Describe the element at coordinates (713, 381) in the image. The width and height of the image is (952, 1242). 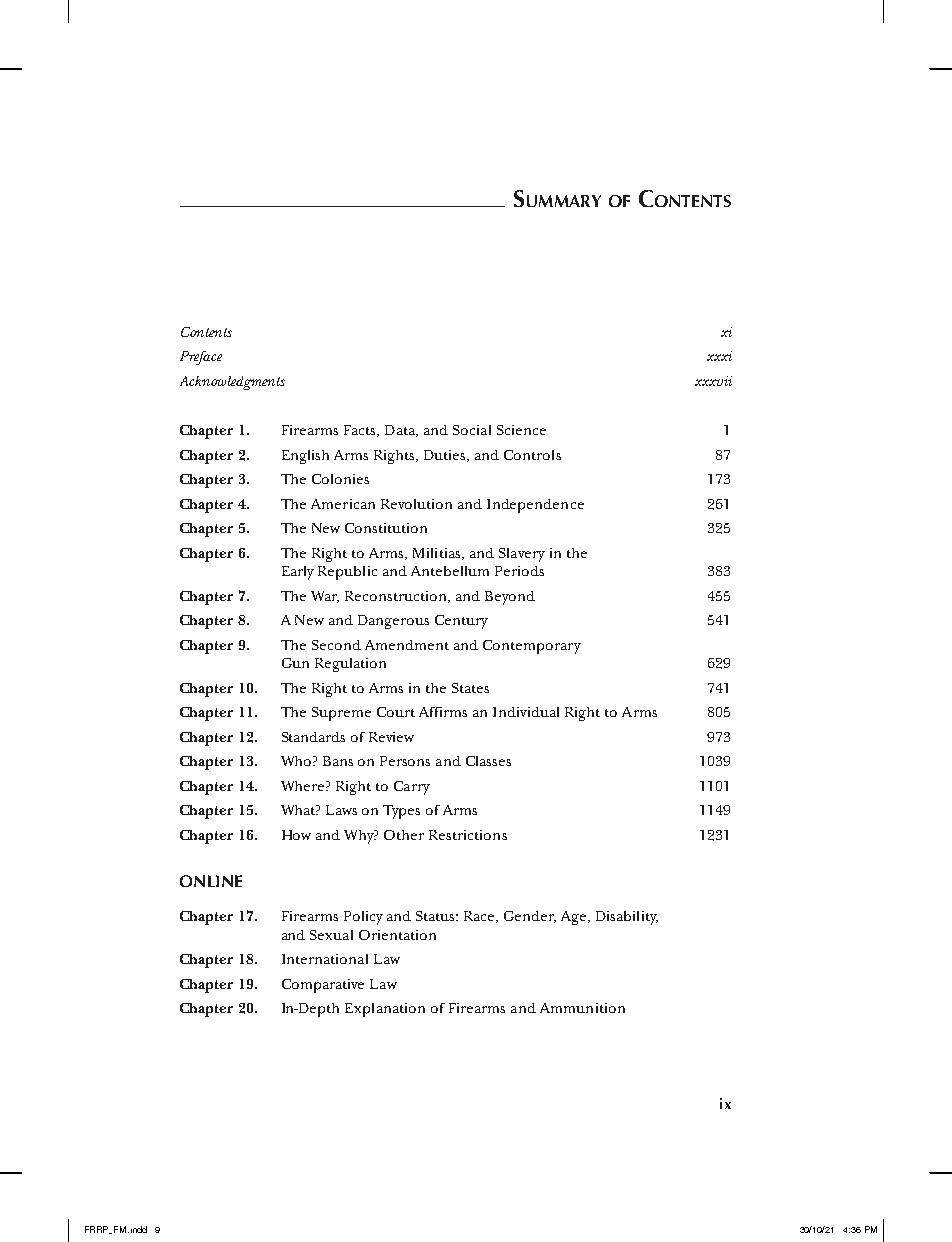
I see `xxxvii` at that location.
